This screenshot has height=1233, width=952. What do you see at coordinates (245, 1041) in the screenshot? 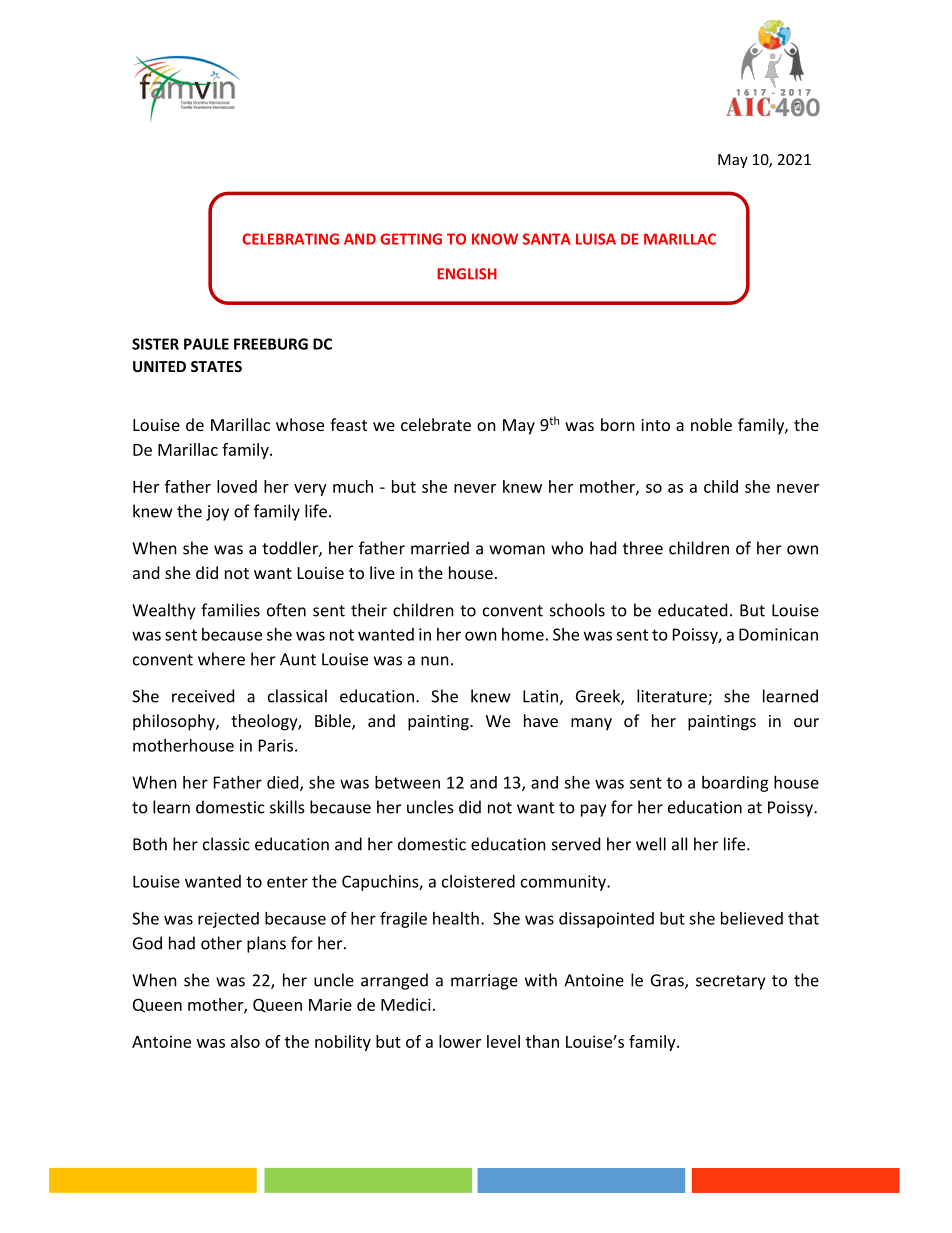
I see `also` at bounding box center [245, 1041].
